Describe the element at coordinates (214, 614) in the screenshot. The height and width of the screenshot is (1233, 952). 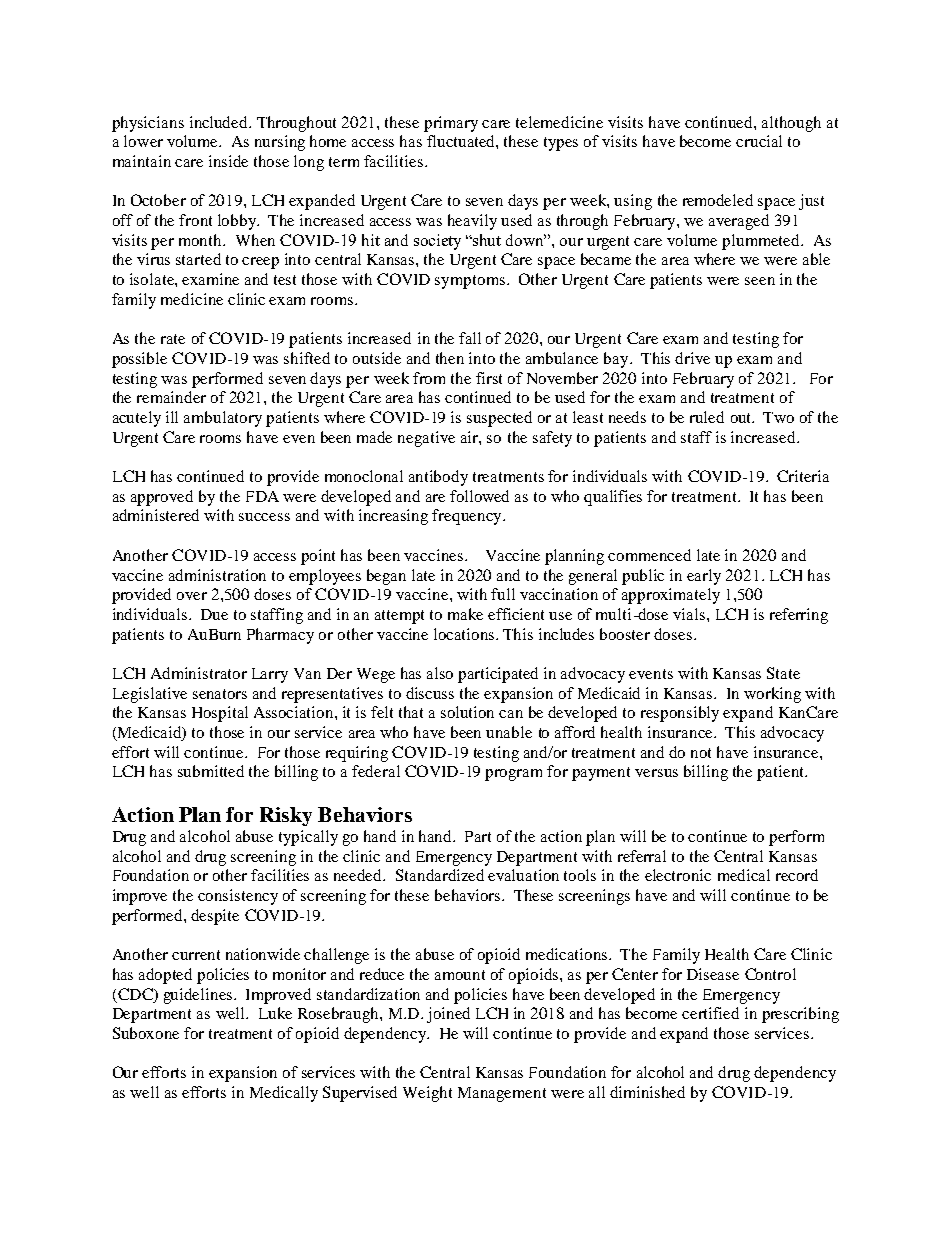
I see `Due` at that location.
